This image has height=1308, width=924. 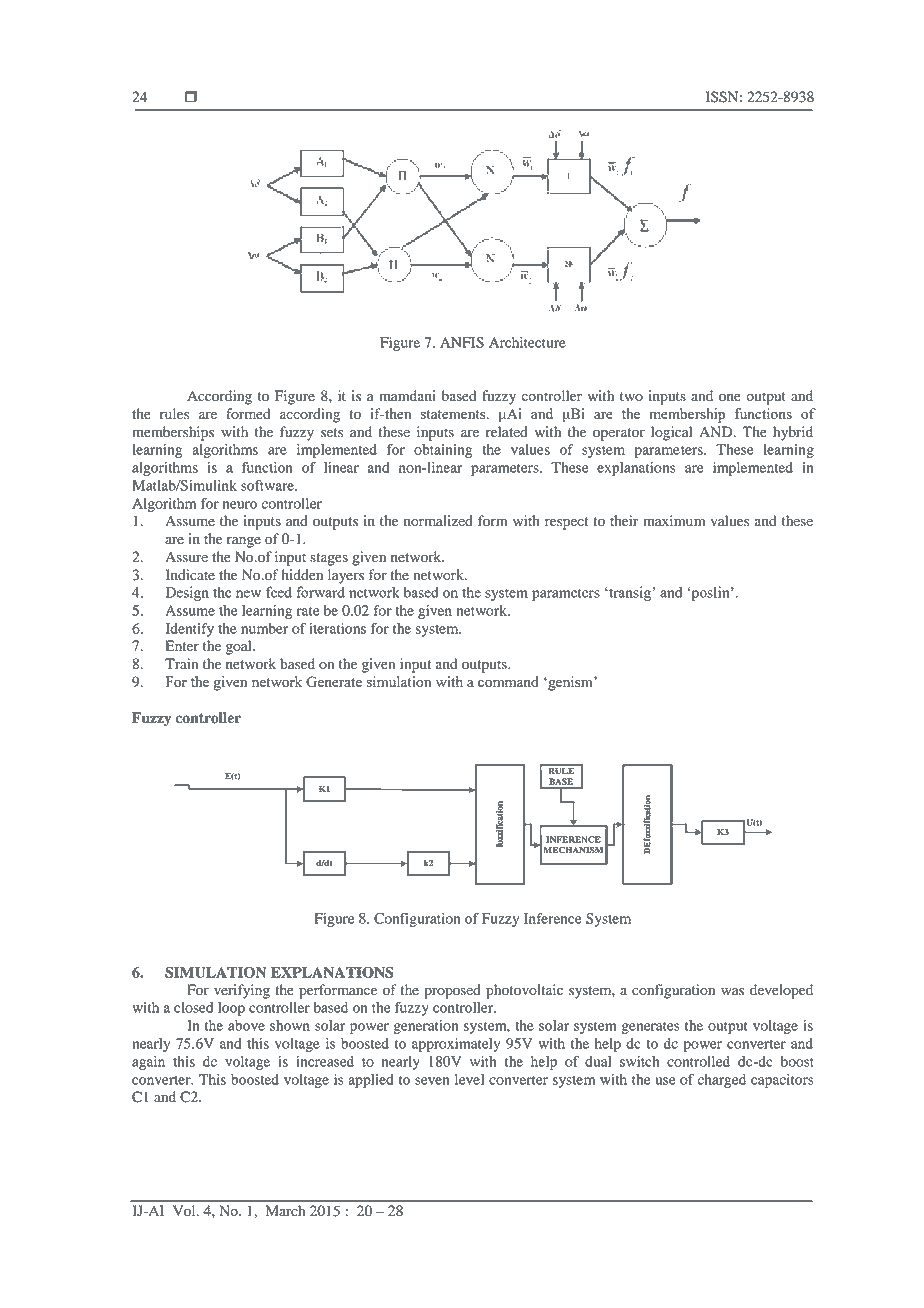 What do you see at coordinates (508, 681) in the image?
I see `command` at bounding box center [508, 681].
